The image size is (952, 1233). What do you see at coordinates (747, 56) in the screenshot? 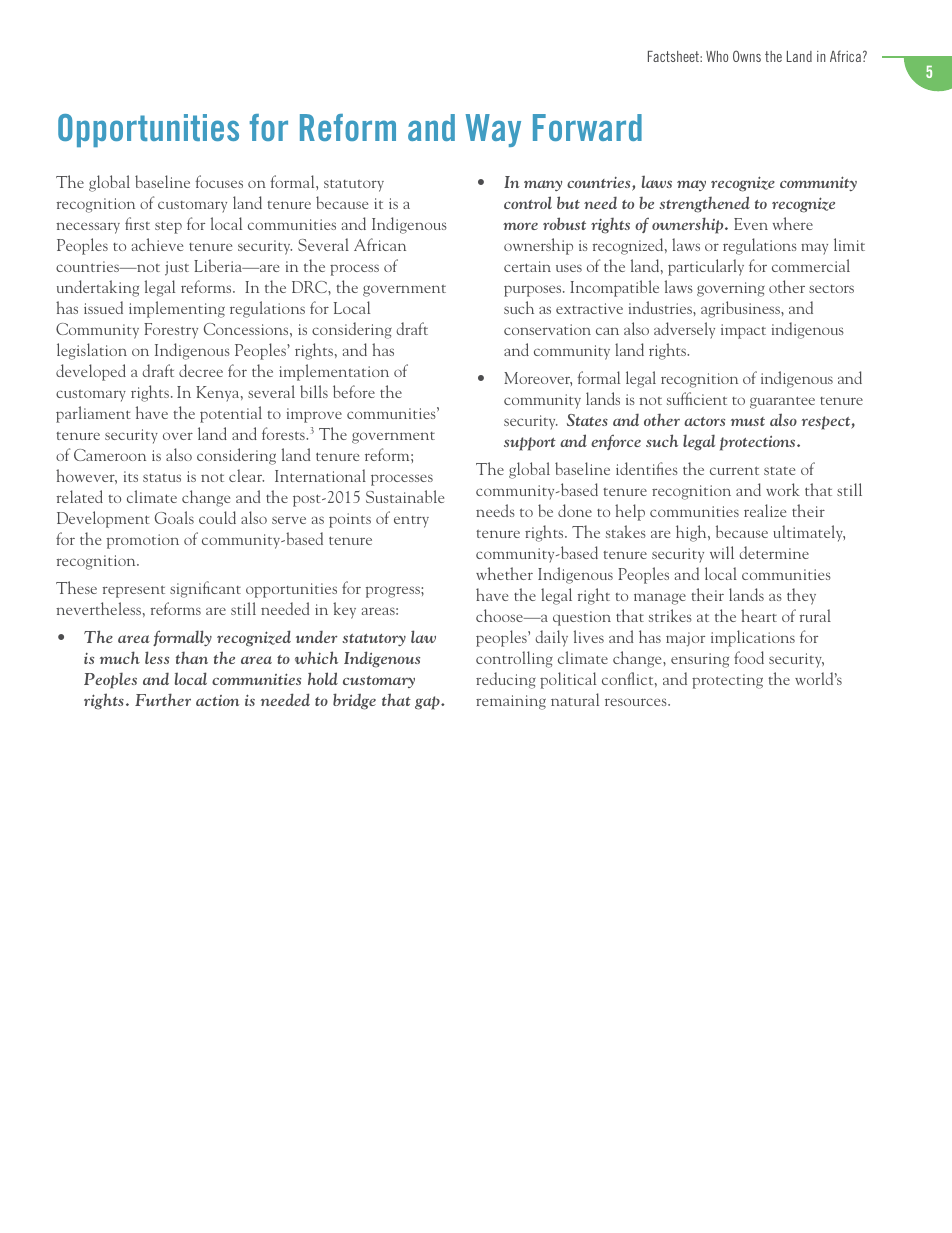
I see `Owns` at bounding box center [747, 56].
